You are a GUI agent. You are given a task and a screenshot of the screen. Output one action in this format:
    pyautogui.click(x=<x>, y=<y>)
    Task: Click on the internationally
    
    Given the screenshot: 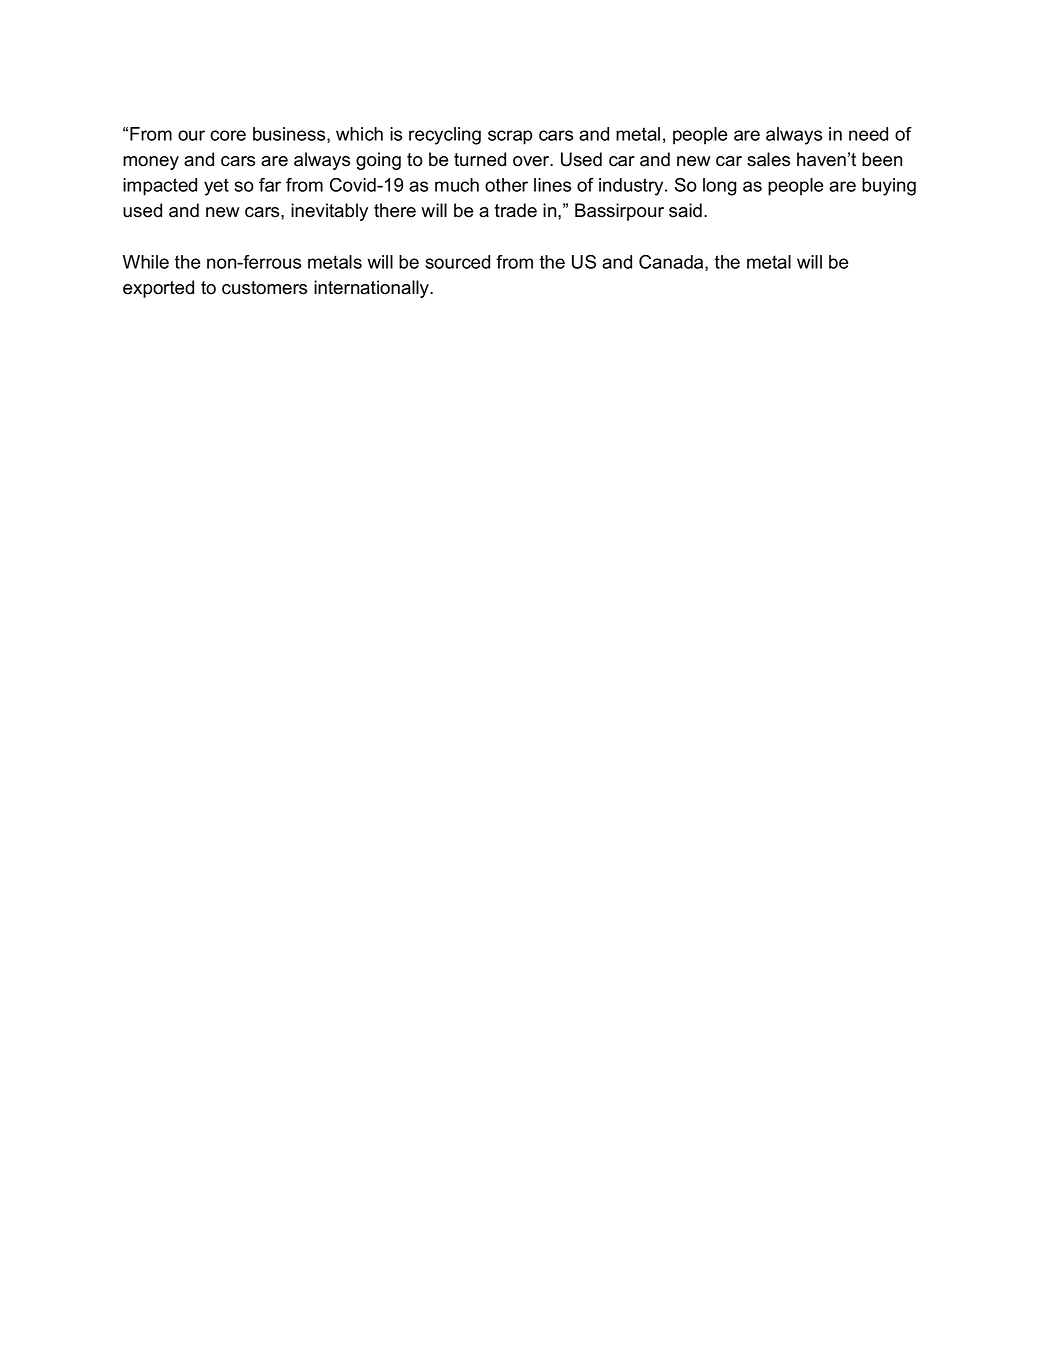 What is the action you would take?
    pyautogui.click(x=373, y=289)
